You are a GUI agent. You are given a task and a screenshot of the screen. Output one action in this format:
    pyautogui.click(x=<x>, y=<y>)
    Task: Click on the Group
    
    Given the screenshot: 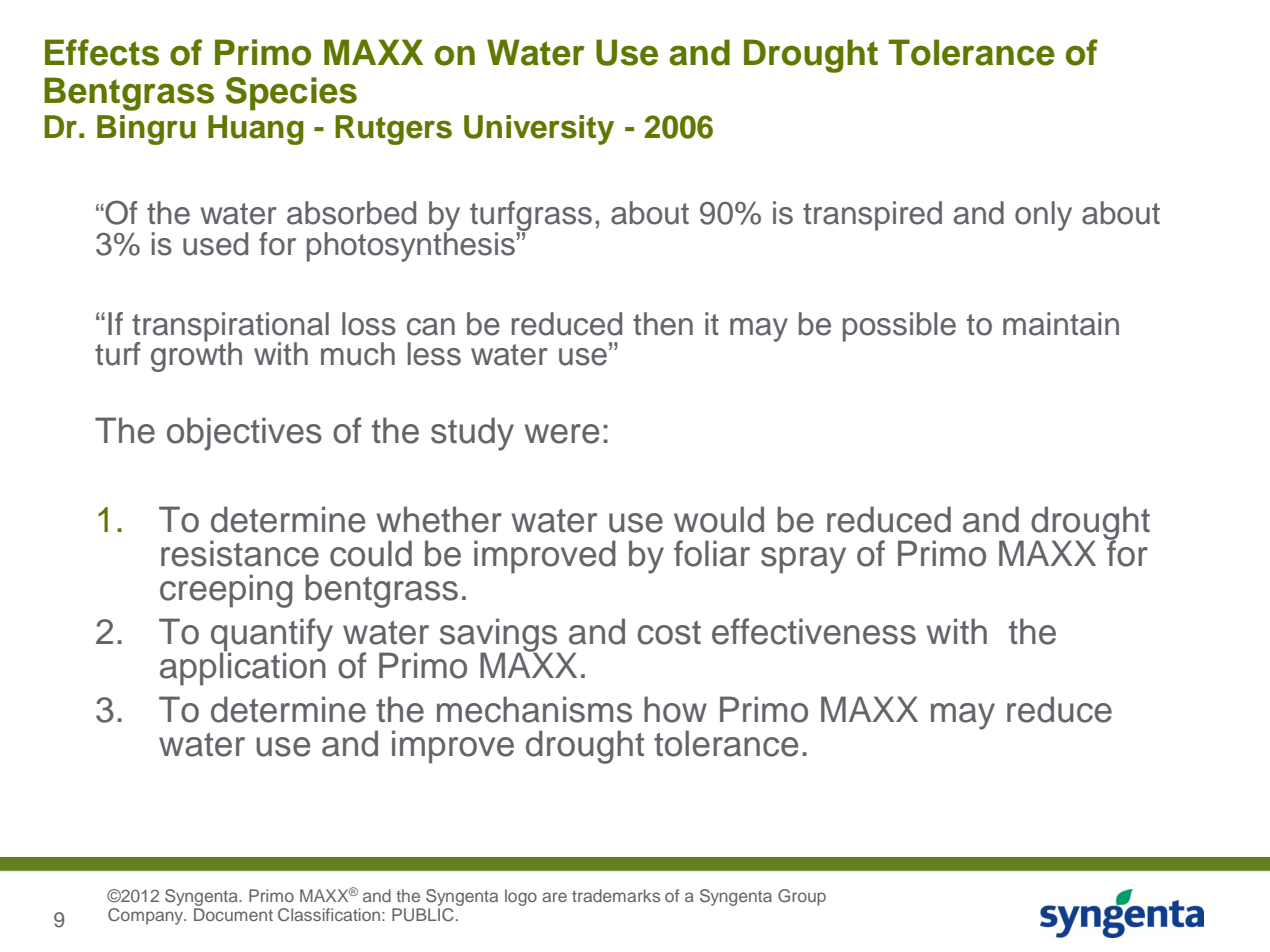 What is the action you would take?
    pyautogui.click(x=802, y=897)
